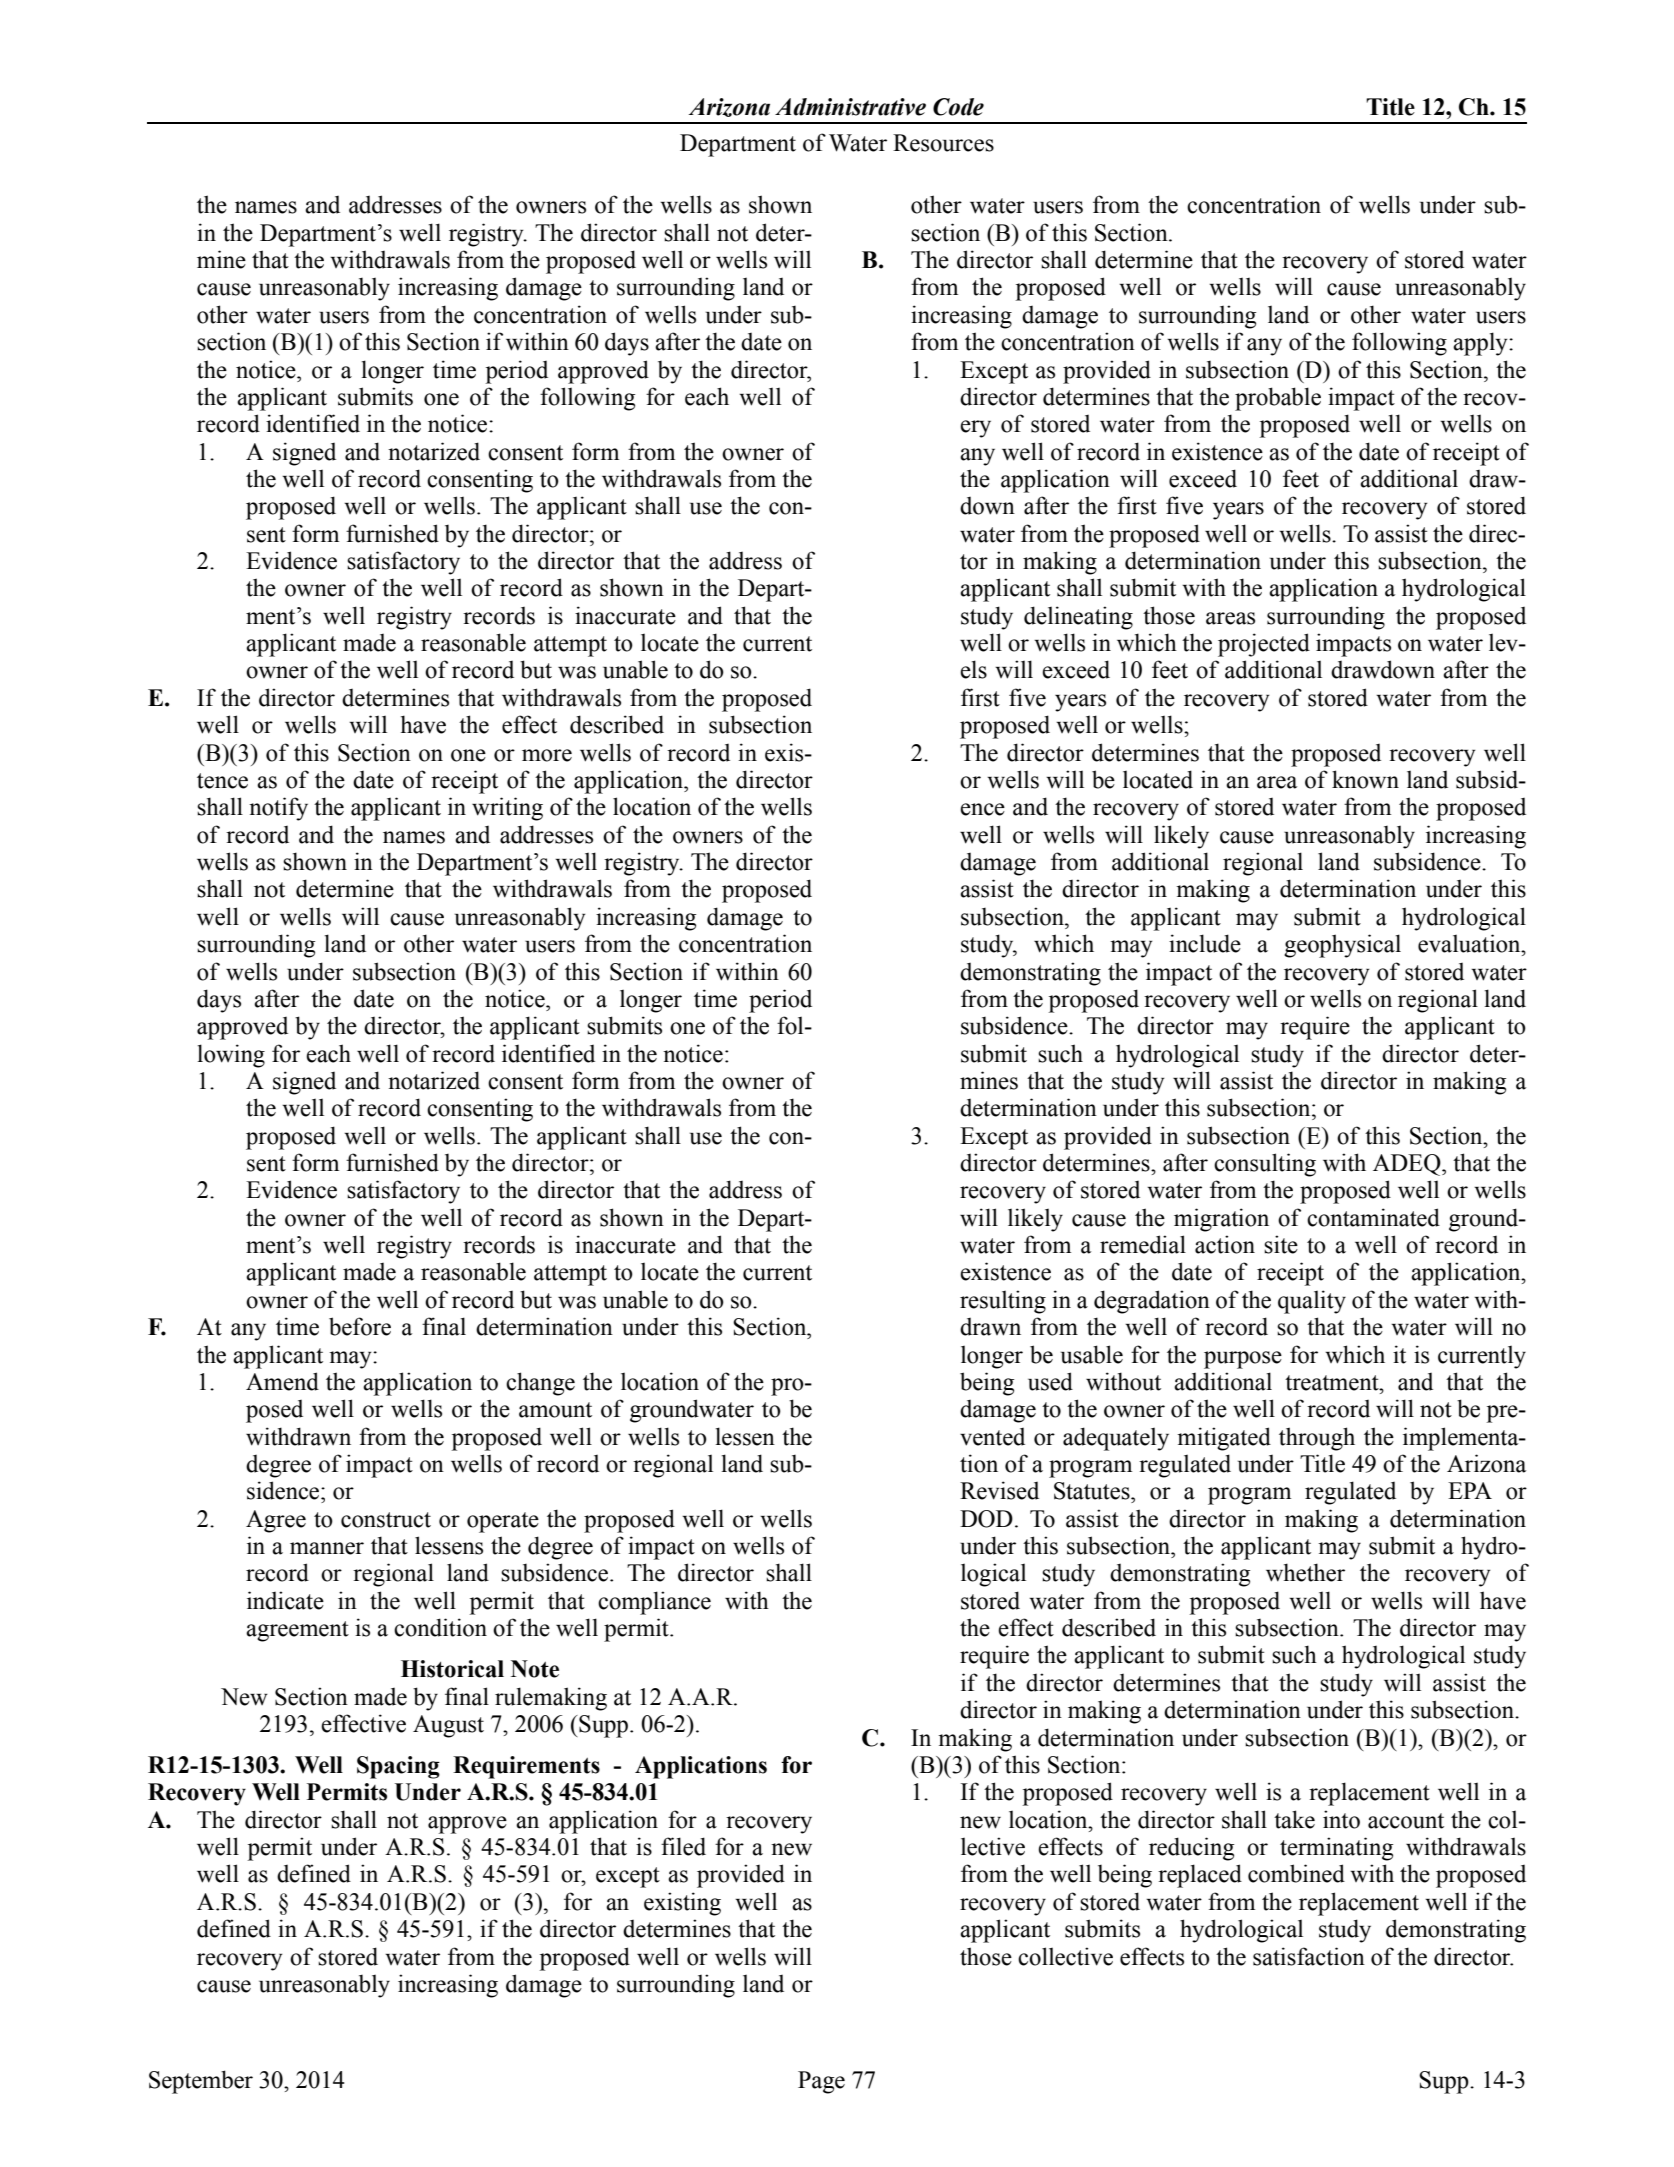  Describe the element at coordinates (1481, 344) in the image. I see `apply` at that location.
